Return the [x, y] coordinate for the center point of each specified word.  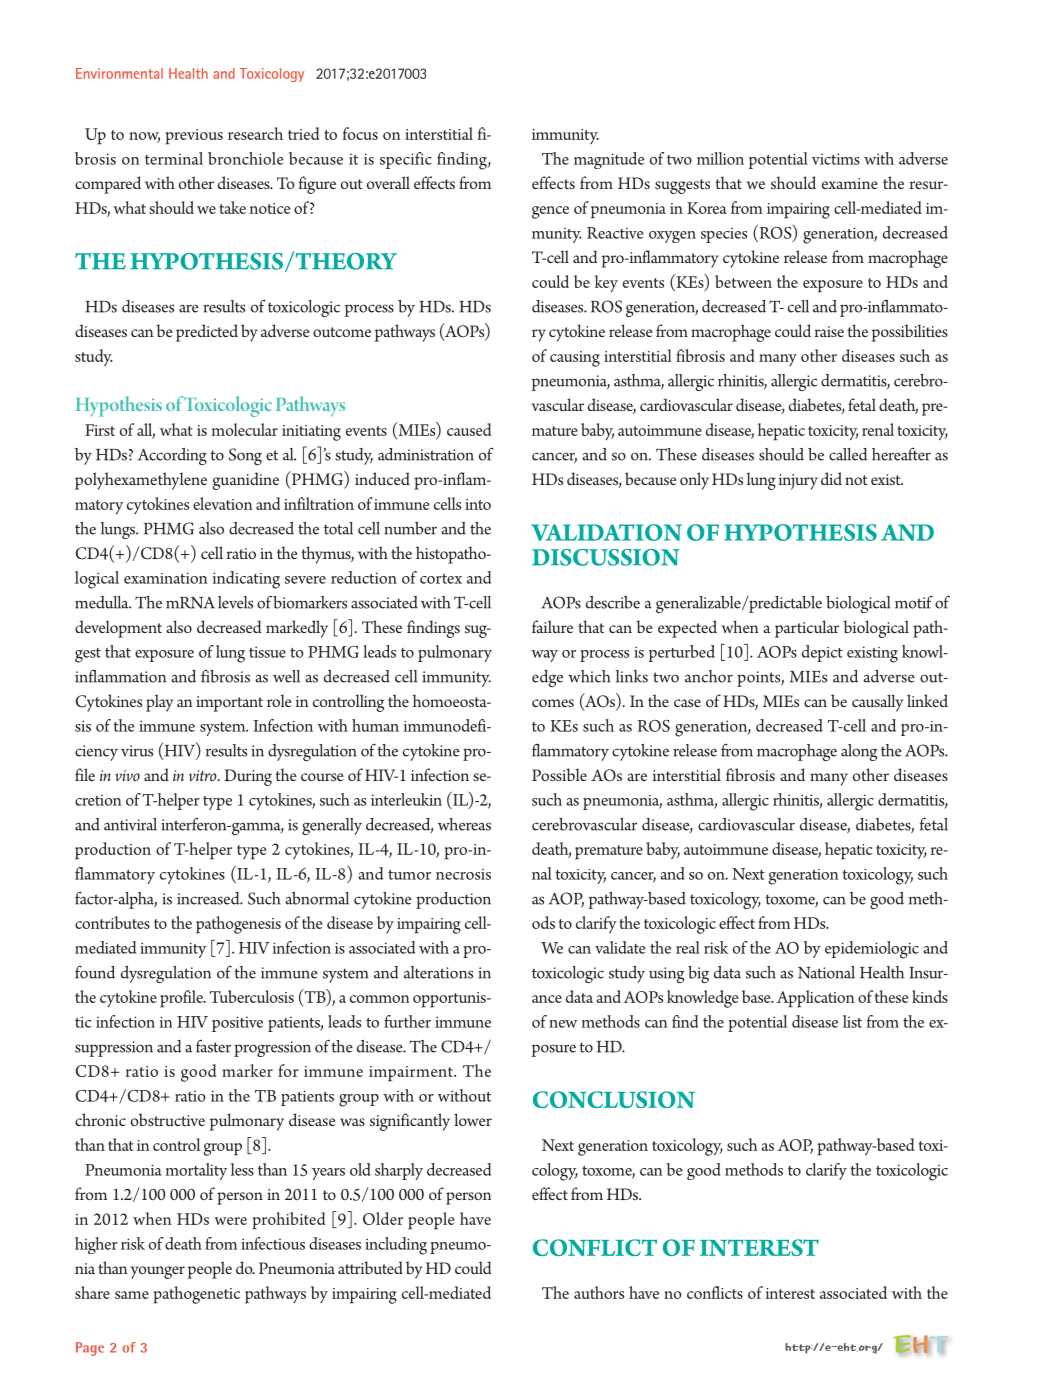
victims [836, 159]
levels [235, 602]
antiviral [130, 824]
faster [213, 1046]
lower [473, 1119]
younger [158, 1272]
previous [194, 137]
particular [807, 629]
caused [469, 429]
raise [829, 331]
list [852, 1021]
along [859, 752]
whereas [464, 824]
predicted [207, 333]
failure [552, 626]
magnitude [609, 160]
